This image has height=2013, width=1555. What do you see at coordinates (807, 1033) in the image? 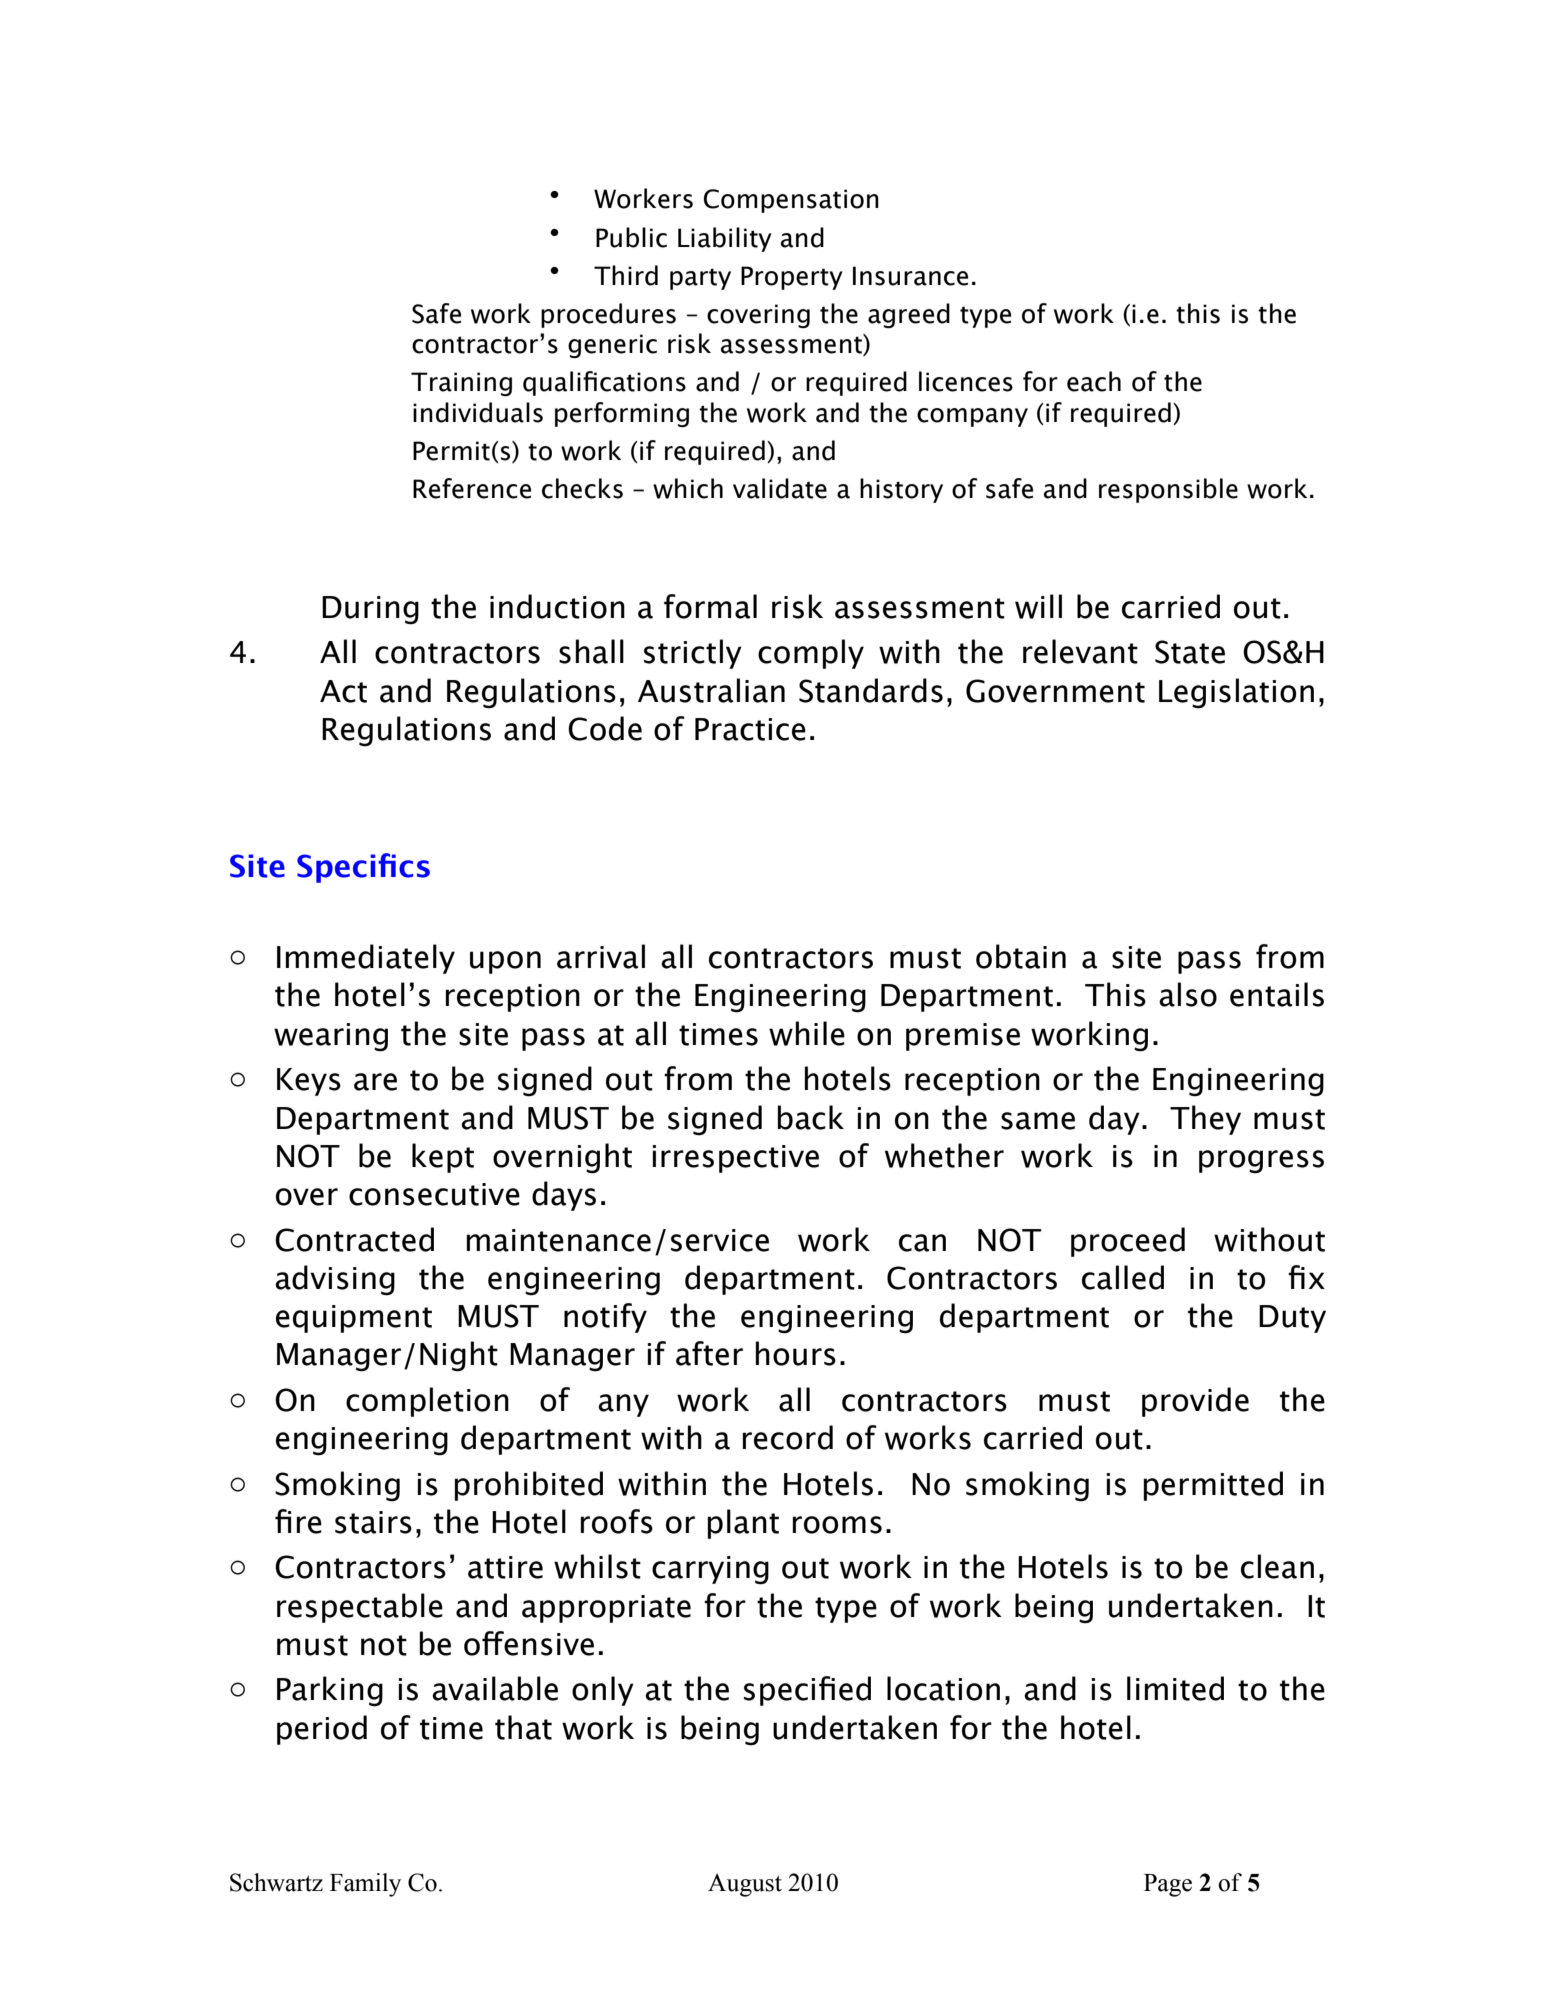
I see `while` at bounding box center [807, 1033].
